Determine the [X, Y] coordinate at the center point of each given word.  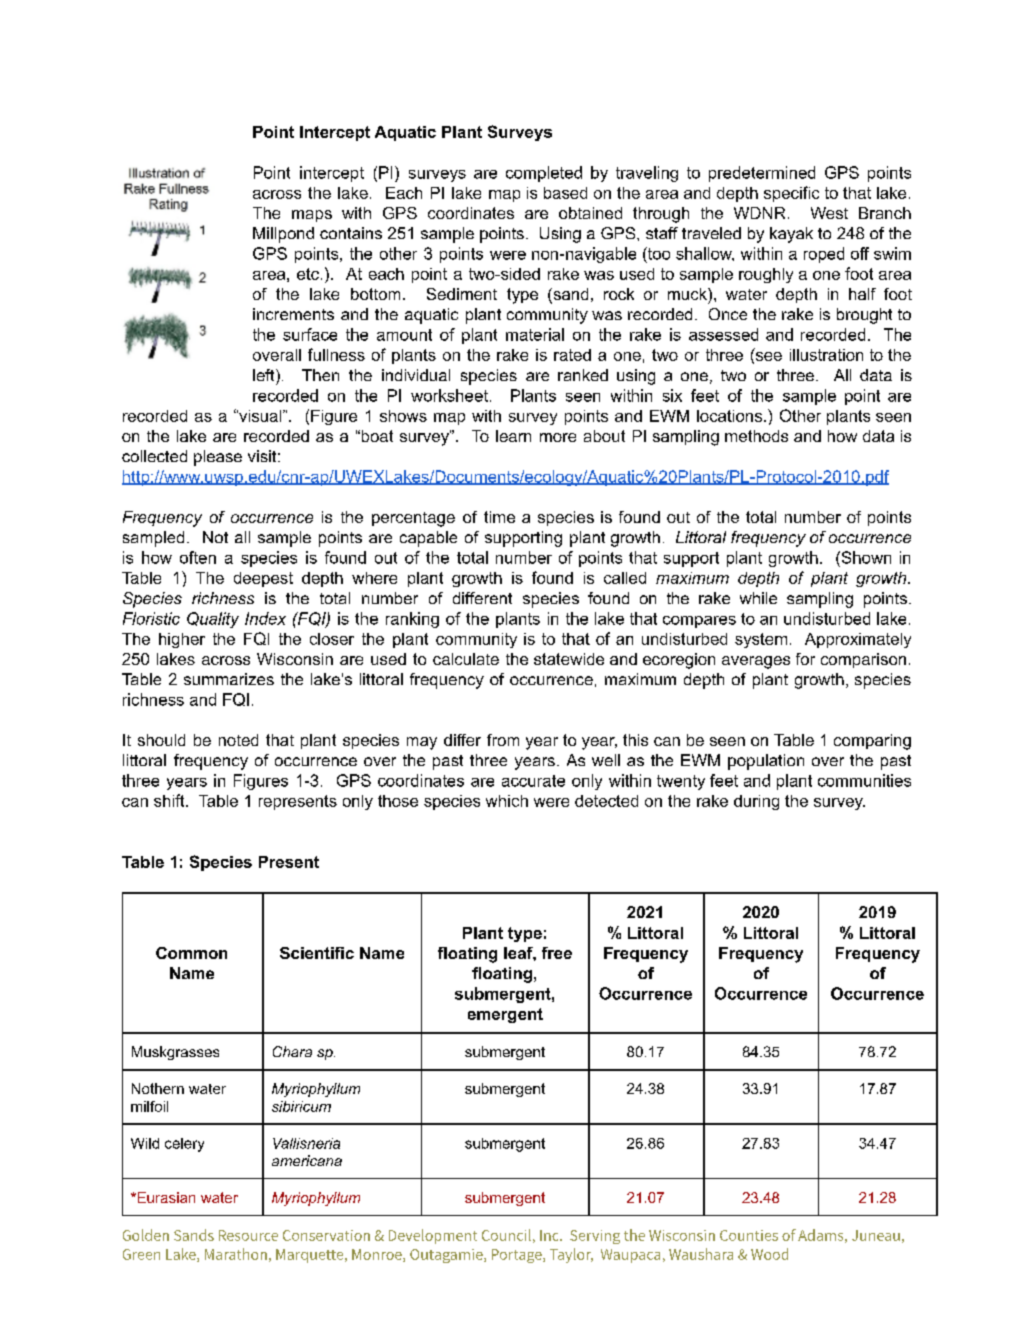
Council [506, 1235]
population [766, 762]
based [565, 193]
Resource [248, 1235]
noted [238, 740]
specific [791, 194]
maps [312, 216]
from [503, 740]
